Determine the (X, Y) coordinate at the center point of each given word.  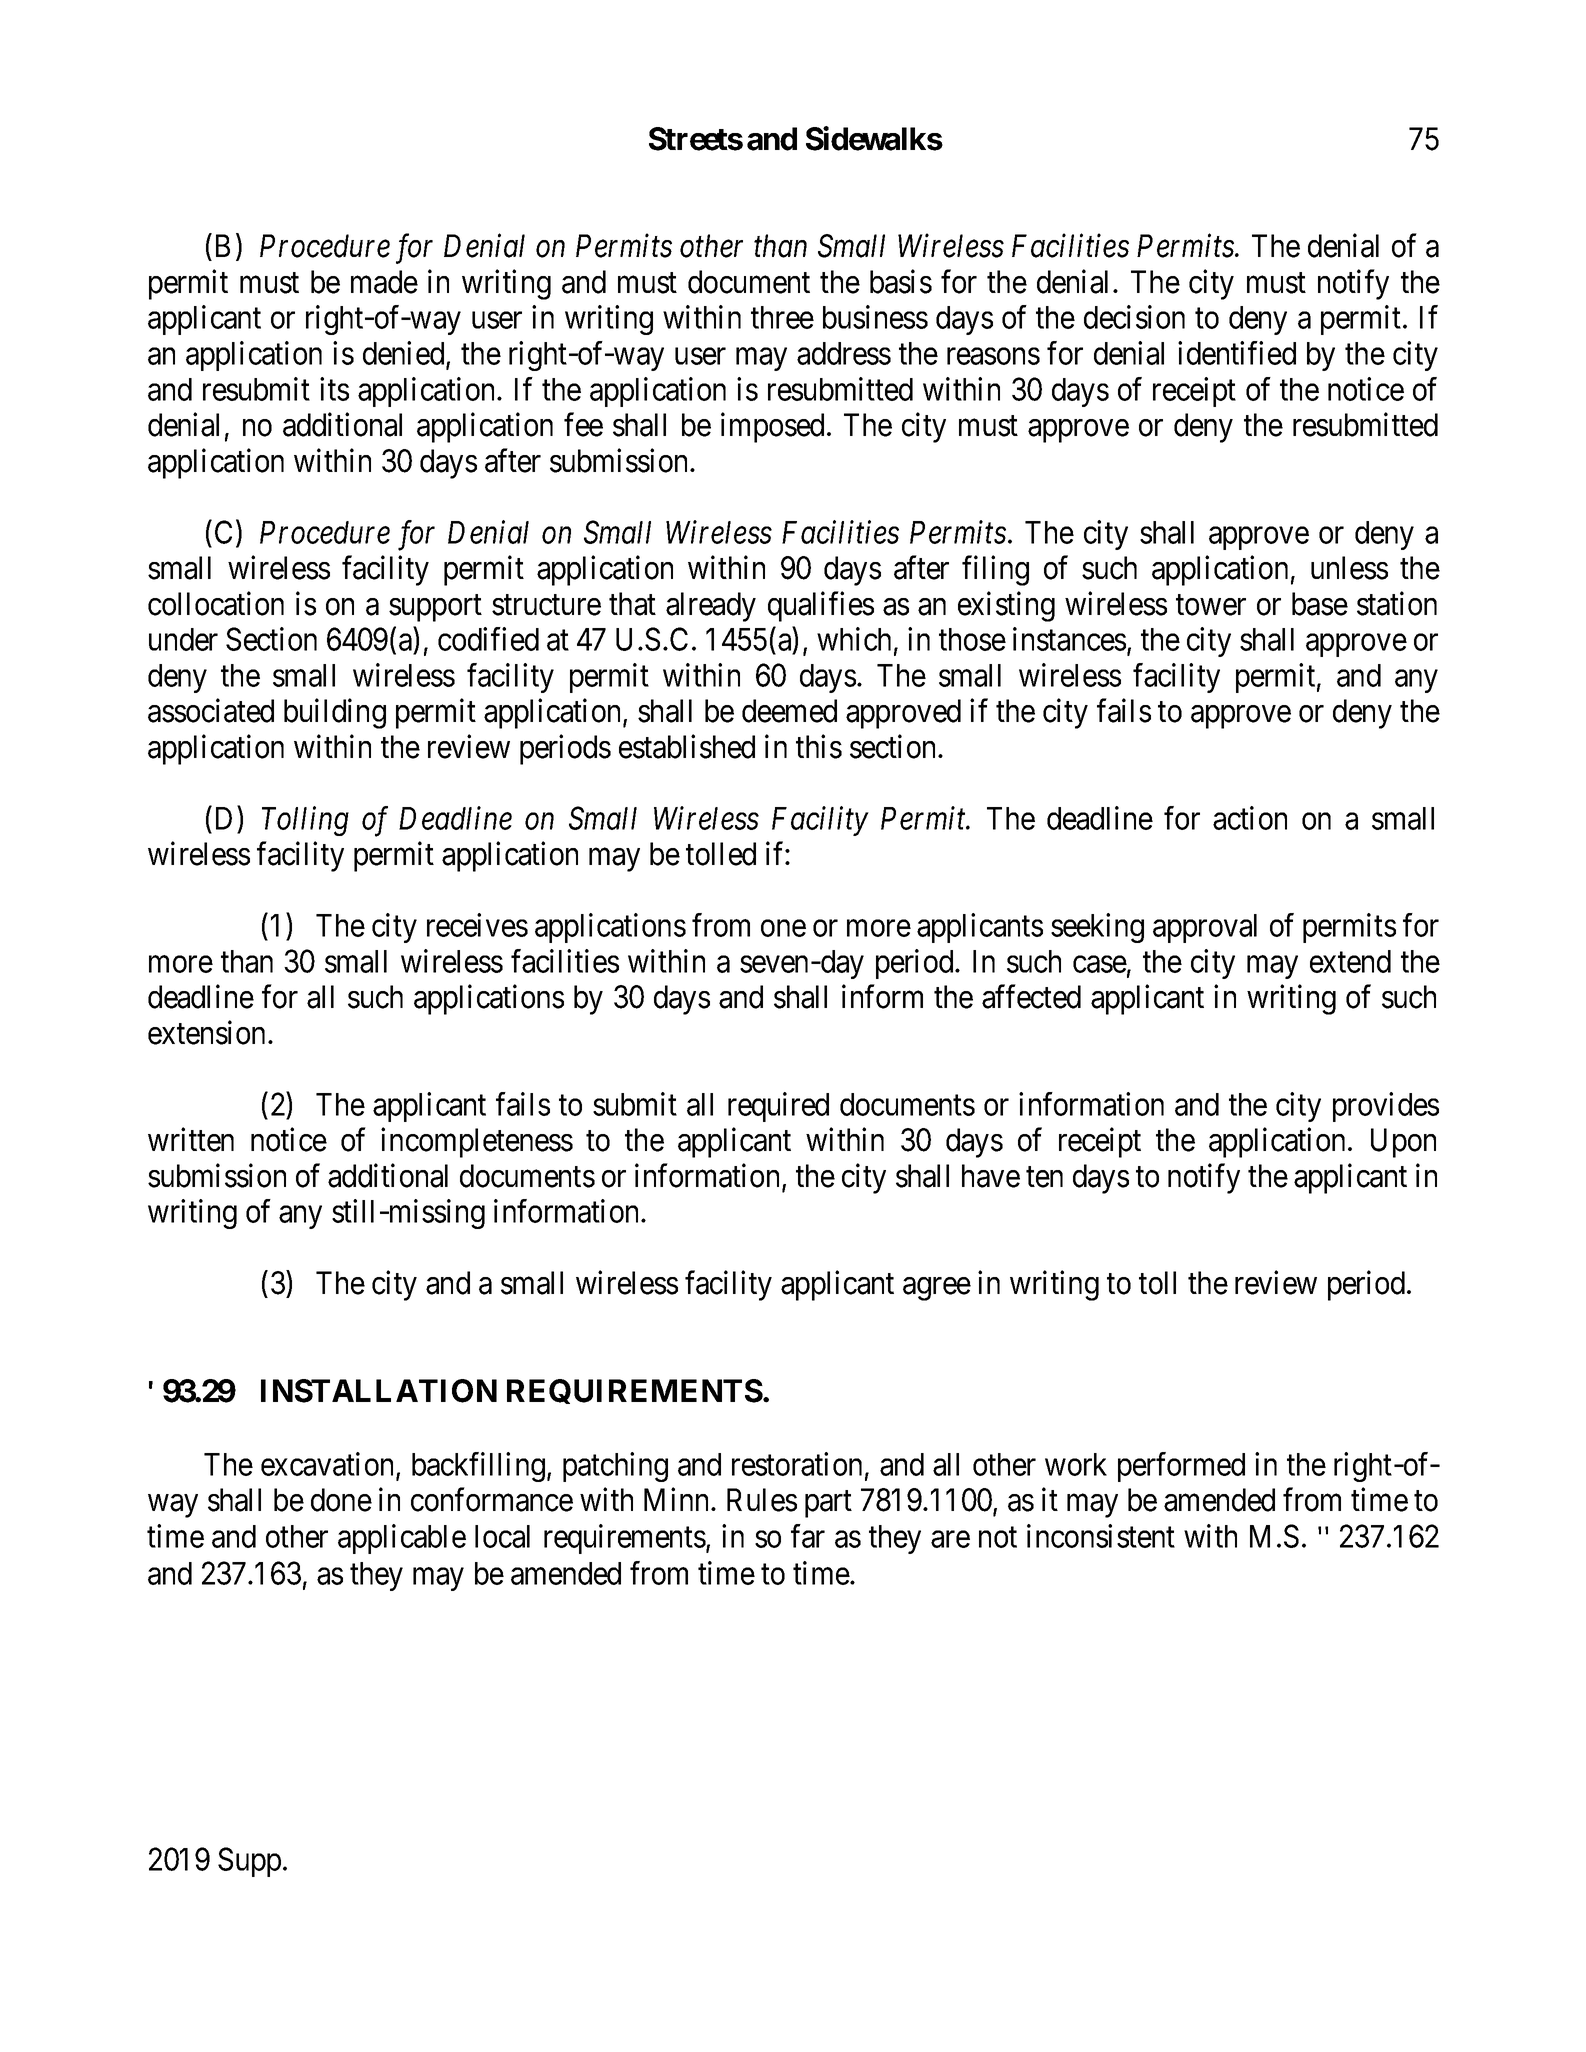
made (384, 282)
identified (1237, 353)
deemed (789, 711)
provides (1386, 1107)
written (191, 1140)
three (782, 317)
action (1250, 818)
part (828, 1504)
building (335, 714)
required (778, 1107)
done (341, 1500)
